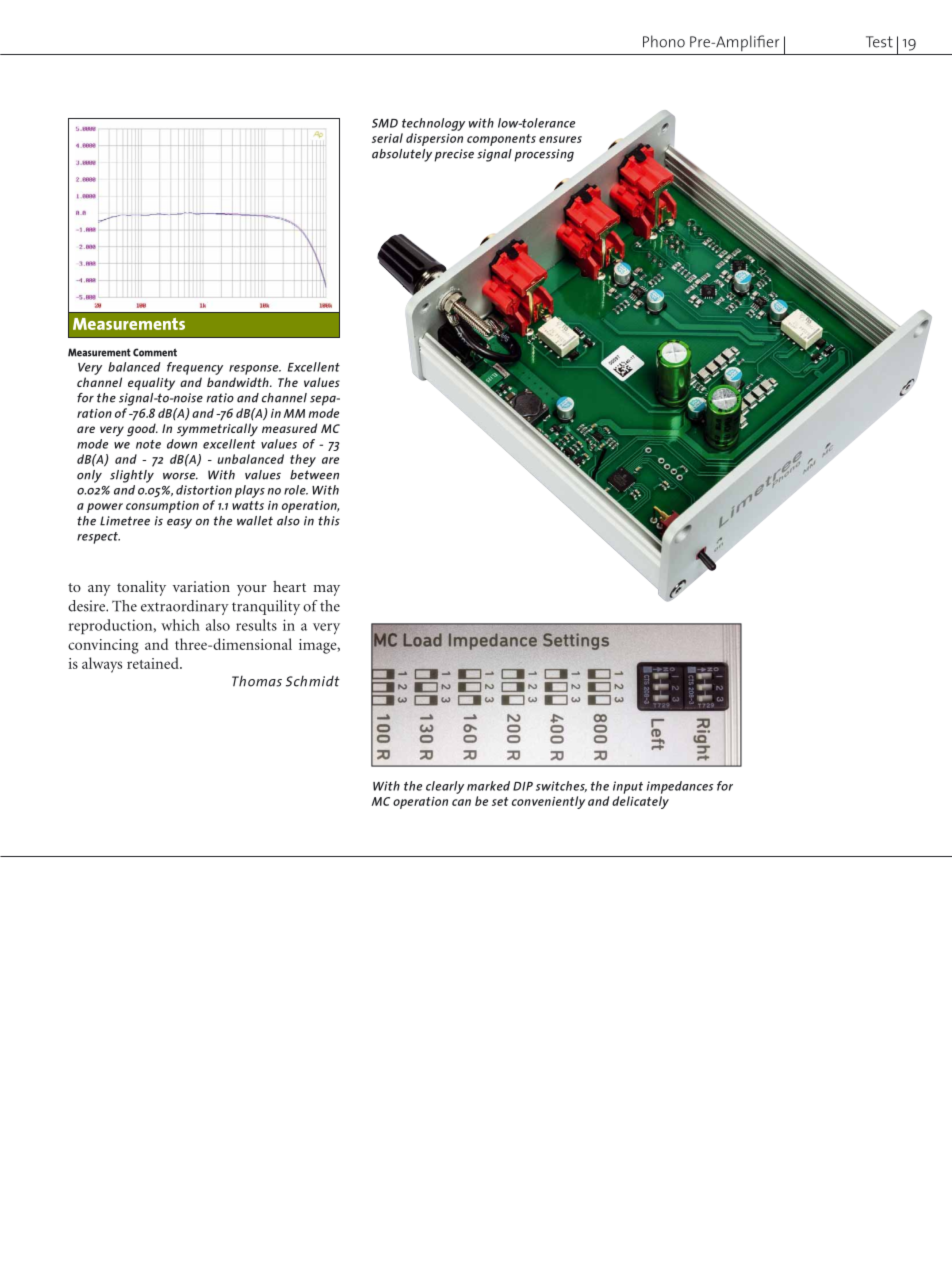 The height and width of the screenshot is (1270, 952). What do you see at coordinates (257, 681) in the screenshot?
I see `Thomas` at bounding box center [257, 681].
